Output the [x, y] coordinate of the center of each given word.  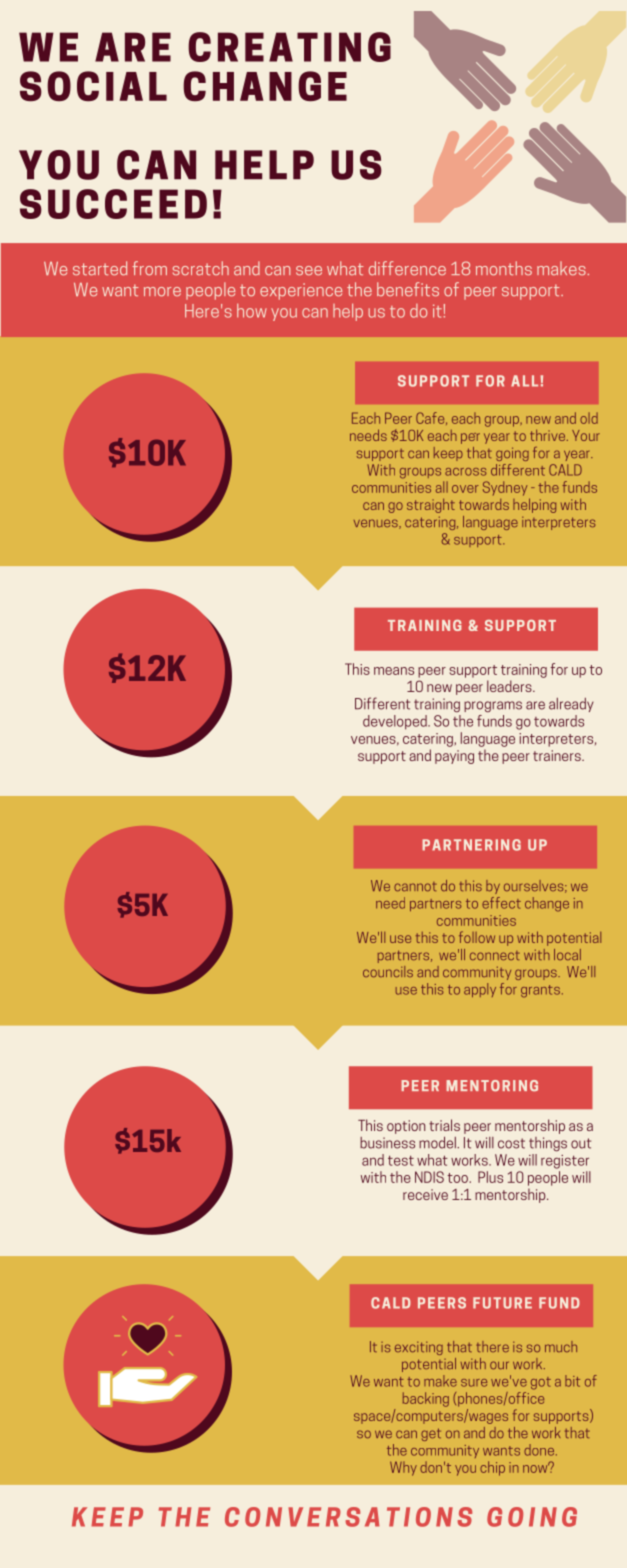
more [162, 291]
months [504, 268]
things [548, 1144]
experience [301, 291]
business [387, 1143]
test [401, 1161]
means [394, 671]
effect [501, 903]
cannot [415, 886]
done [539, 1450]
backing [426, 1399]
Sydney [505, 488]
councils [388, 971]
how [252, 311]
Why [403, 1468]
